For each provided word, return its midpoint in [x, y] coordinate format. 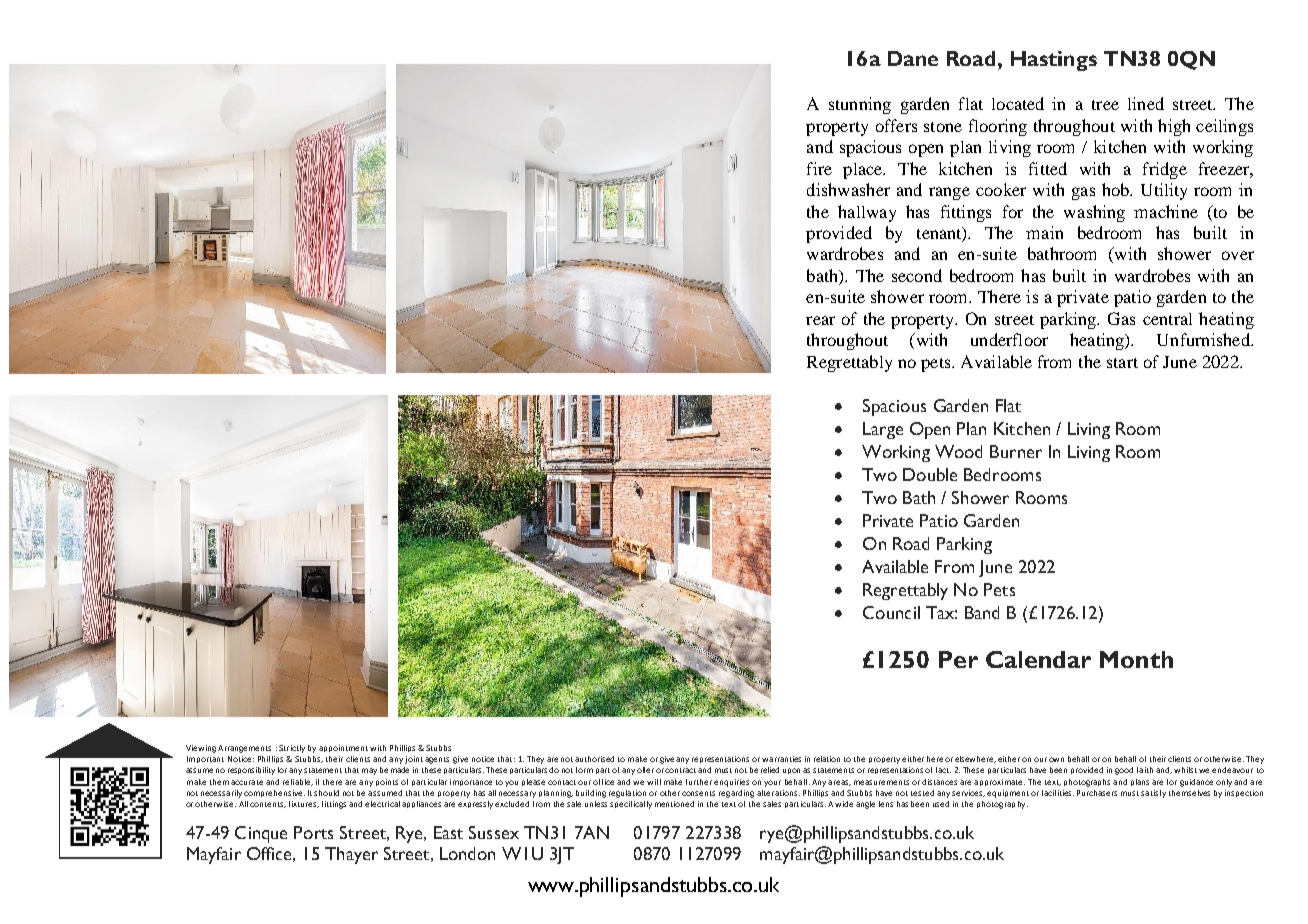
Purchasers [1097, 793]
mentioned [674, 804]
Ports [313, 832]
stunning [860, 105]
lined [1146, 103]
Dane [913, 58]
